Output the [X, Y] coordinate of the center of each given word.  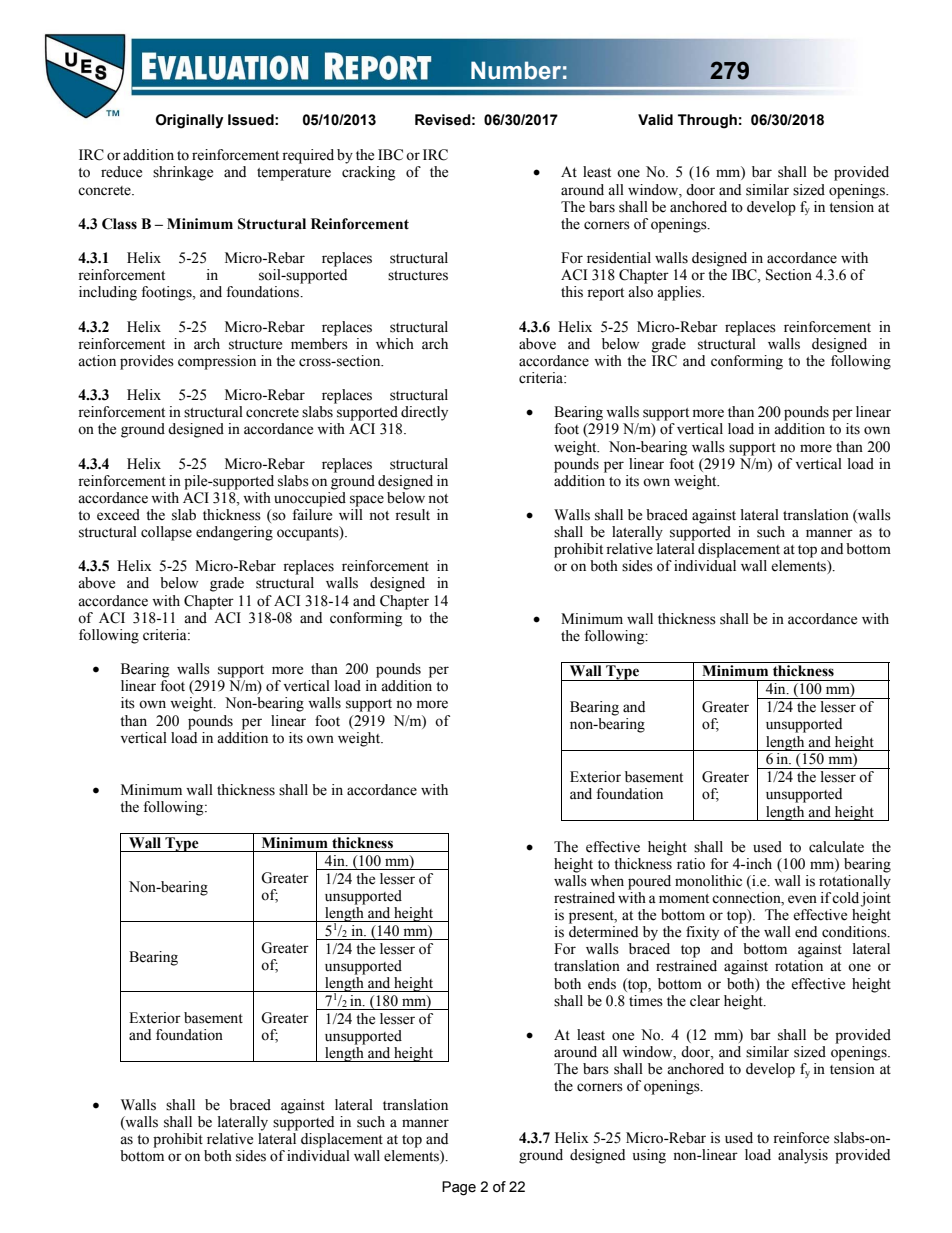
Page [459, 1188]
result [412, 515]
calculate [836, 847]
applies [680, 293]
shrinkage [183, 173]
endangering [234, 533]
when [607, 881]
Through [707, 121]
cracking [368, 173]
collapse [166, 533]
